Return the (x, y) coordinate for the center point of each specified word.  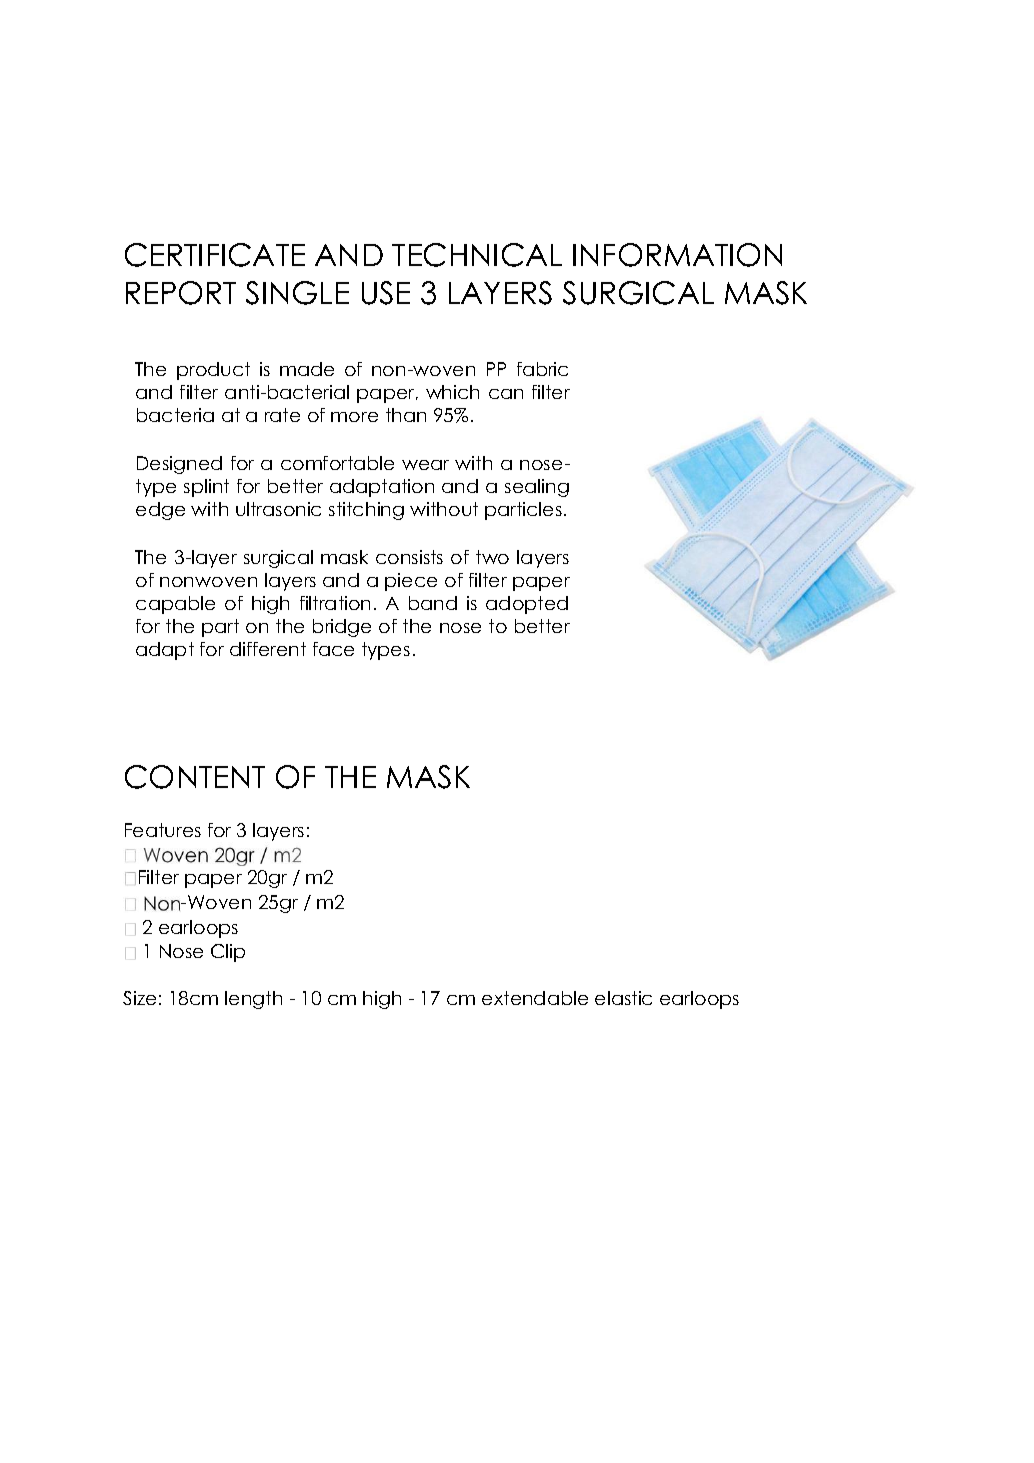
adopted (527, 605)
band (433, 603)
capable (175, 605)
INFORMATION (677, 255)
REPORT (181, 293)
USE (386, 293)
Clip (228, 953)
